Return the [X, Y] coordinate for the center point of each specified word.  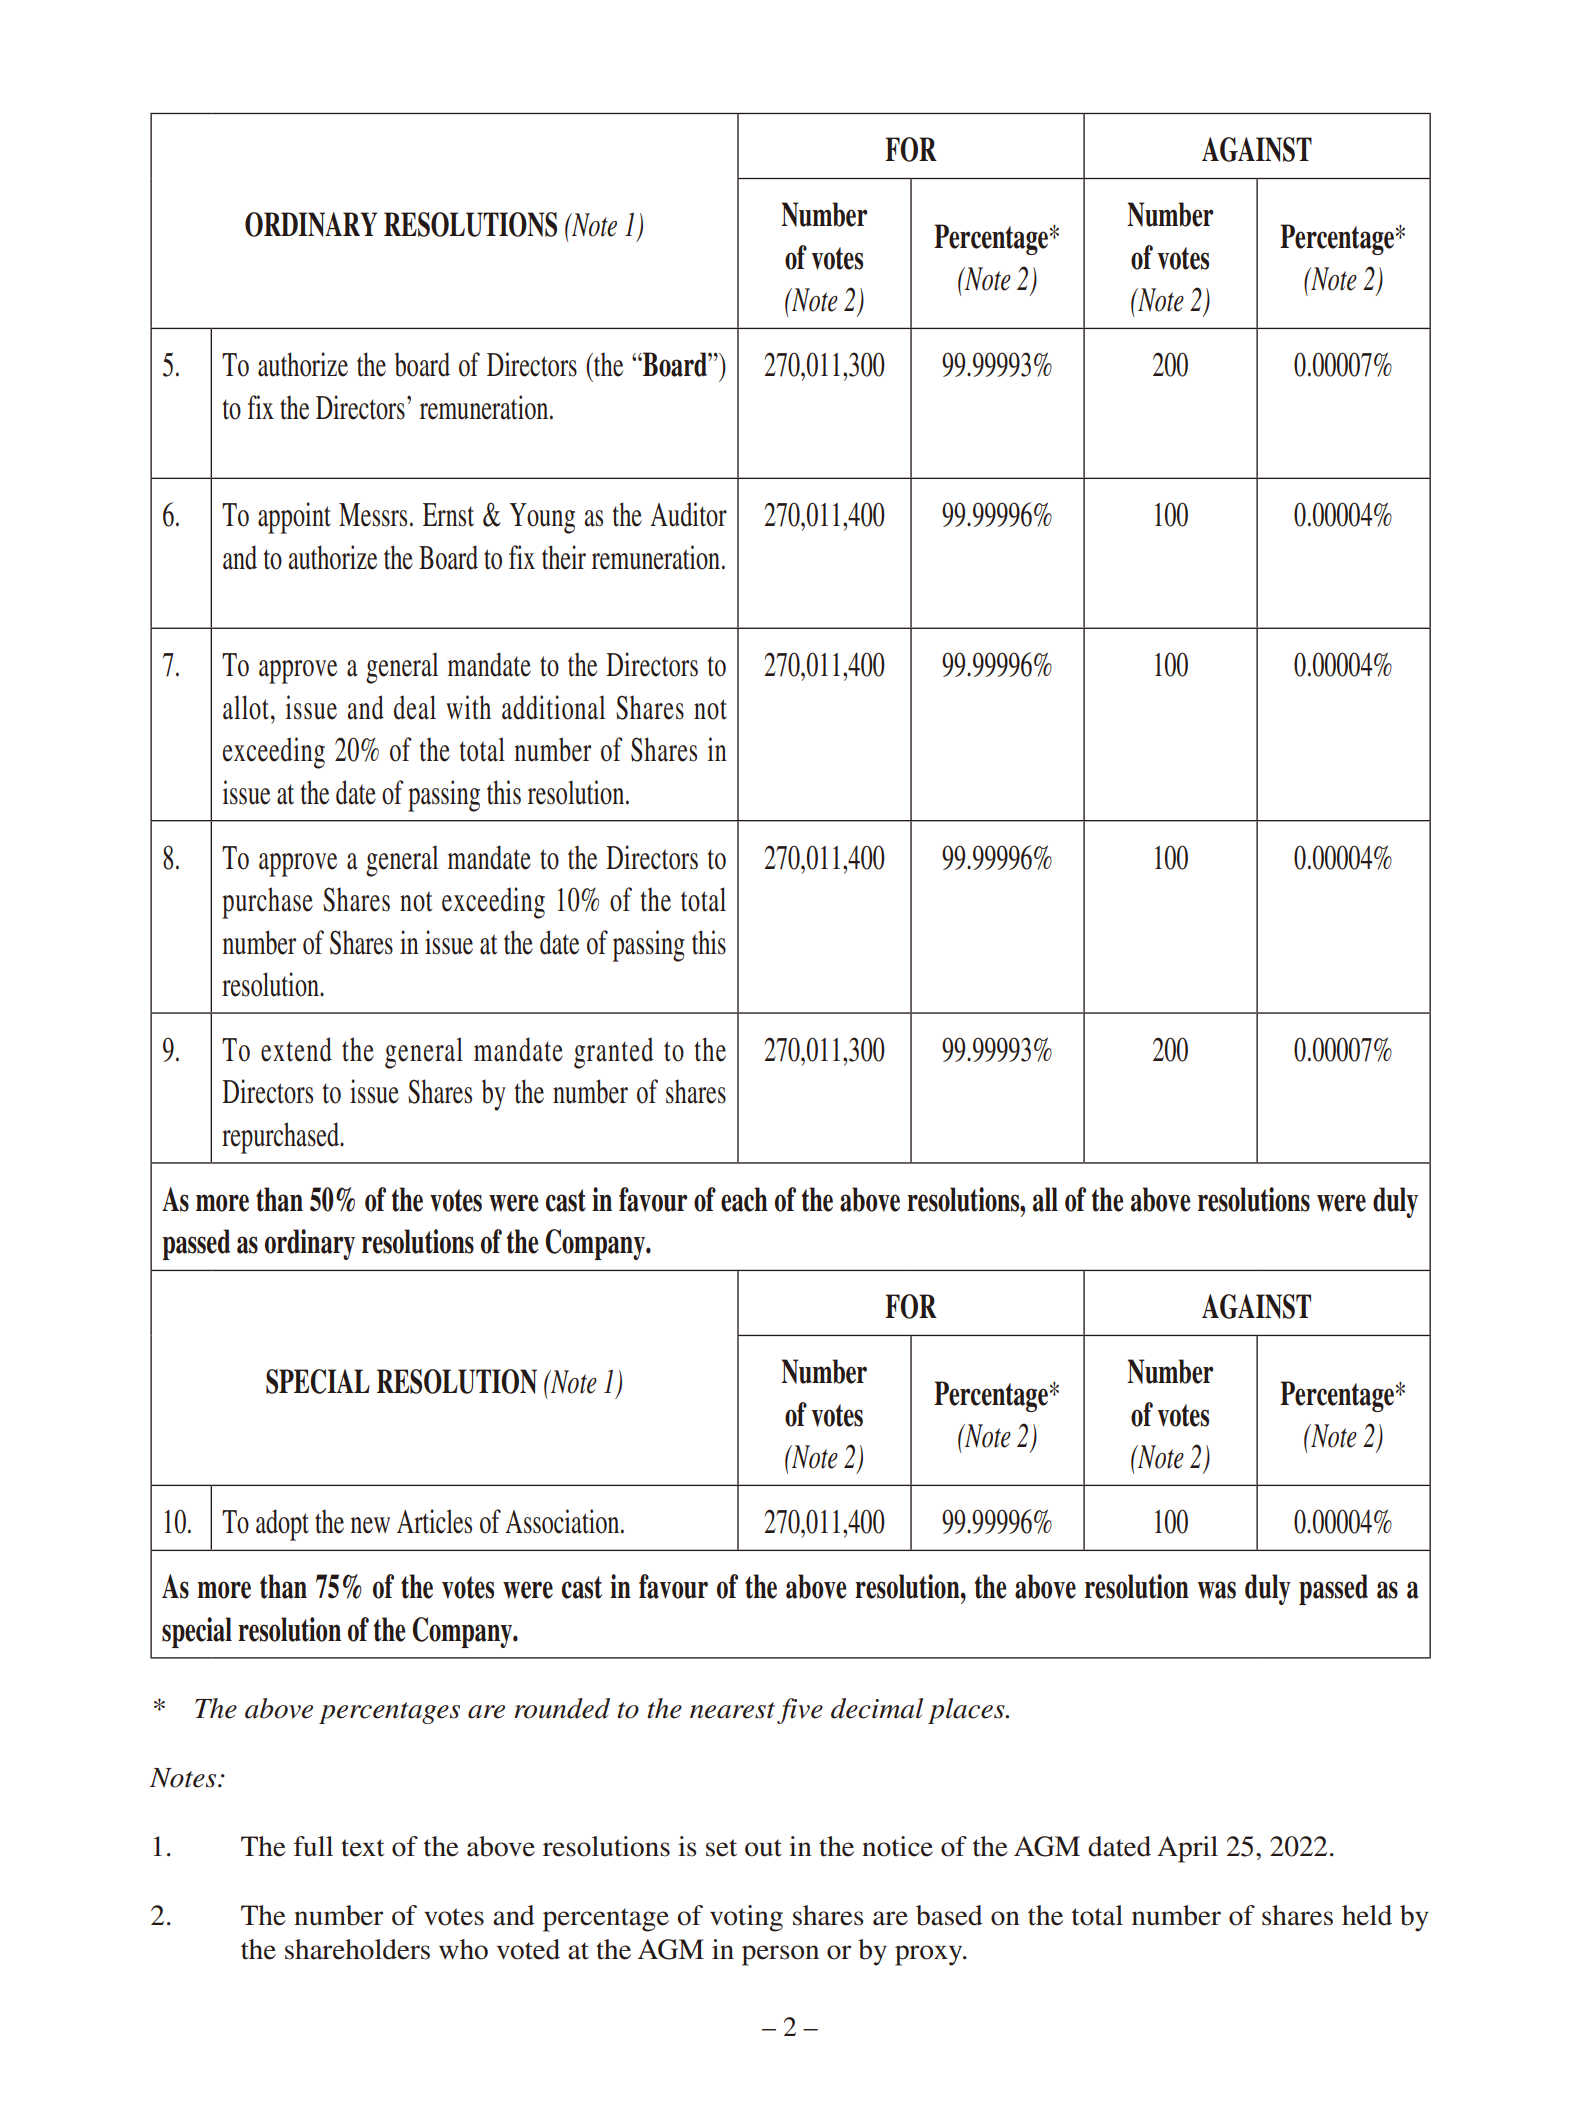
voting [746, 1918]
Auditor [688, 514]
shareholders [357, 1949]
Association [563, 1521]
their [564, 557]
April [1187, 1849]
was [1217, 1590]
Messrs [373, 515]
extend [296, 1049]
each [744, 1199]
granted [613, 1053]
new [370, 1525]
